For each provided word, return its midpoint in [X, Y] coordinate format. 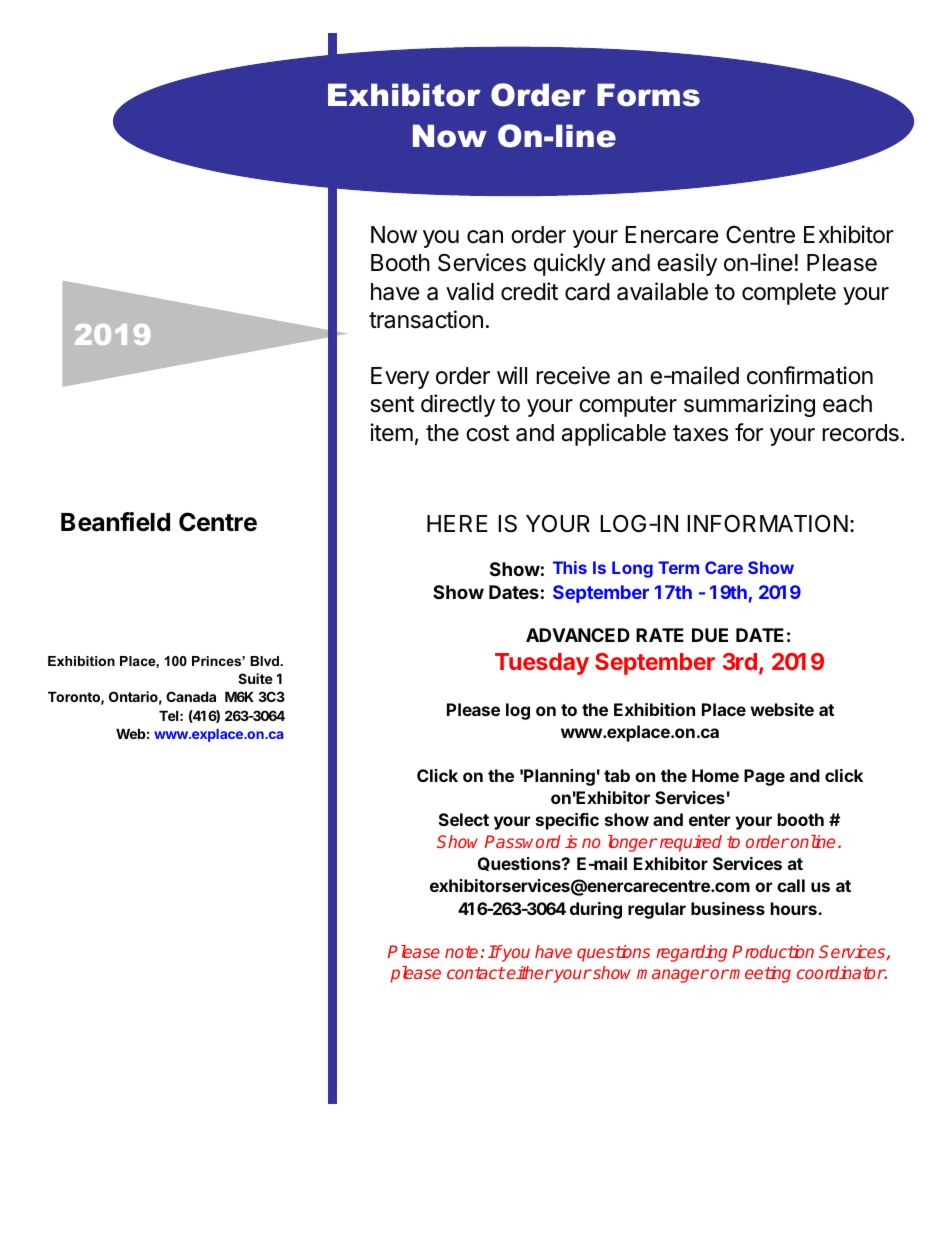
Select [464, 819]
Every [400, 378]
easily [687, 264]
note [461, 952]
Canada [191, 696]
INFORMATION [767, 524]
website [782, 709]
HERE [457, 523]
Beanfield [115, 522]
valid [470, 291]
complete [789, 294]
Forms [648, 95]
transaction [426, 319]
